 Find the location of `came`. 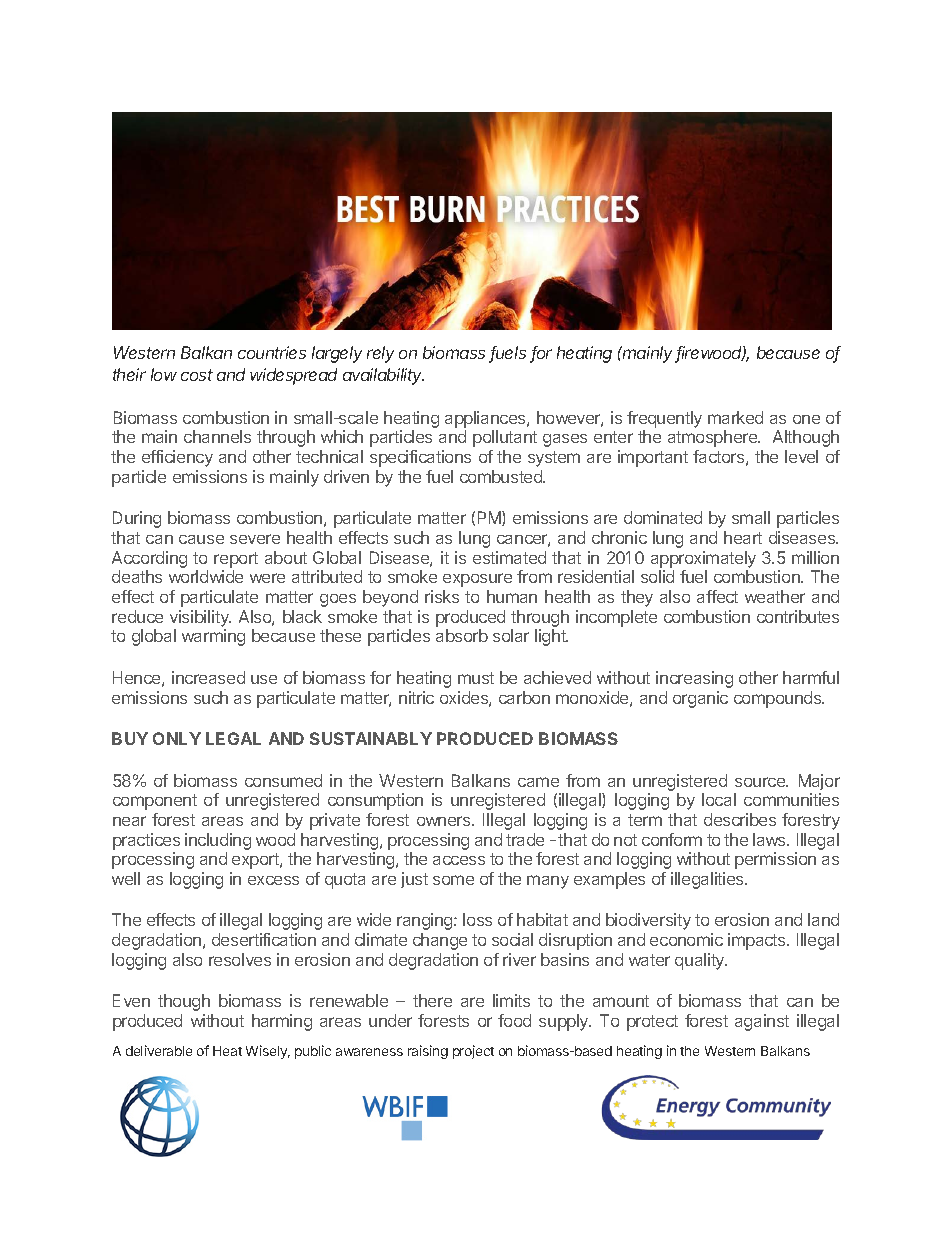

came is located at coordinates (538, 782).
